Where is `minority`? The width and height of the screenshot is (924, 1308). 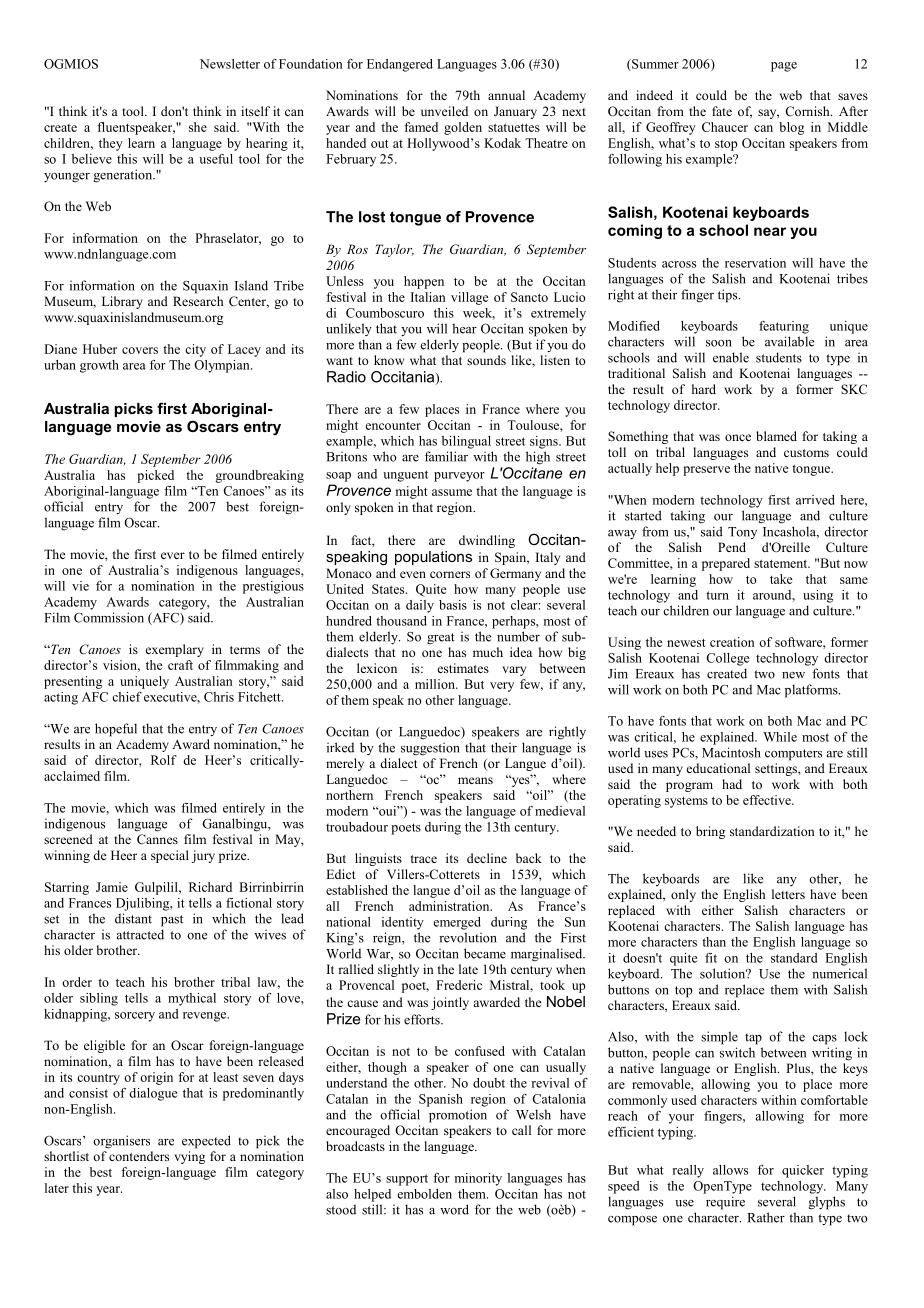
minority is located at coordinates (478, 1179).
